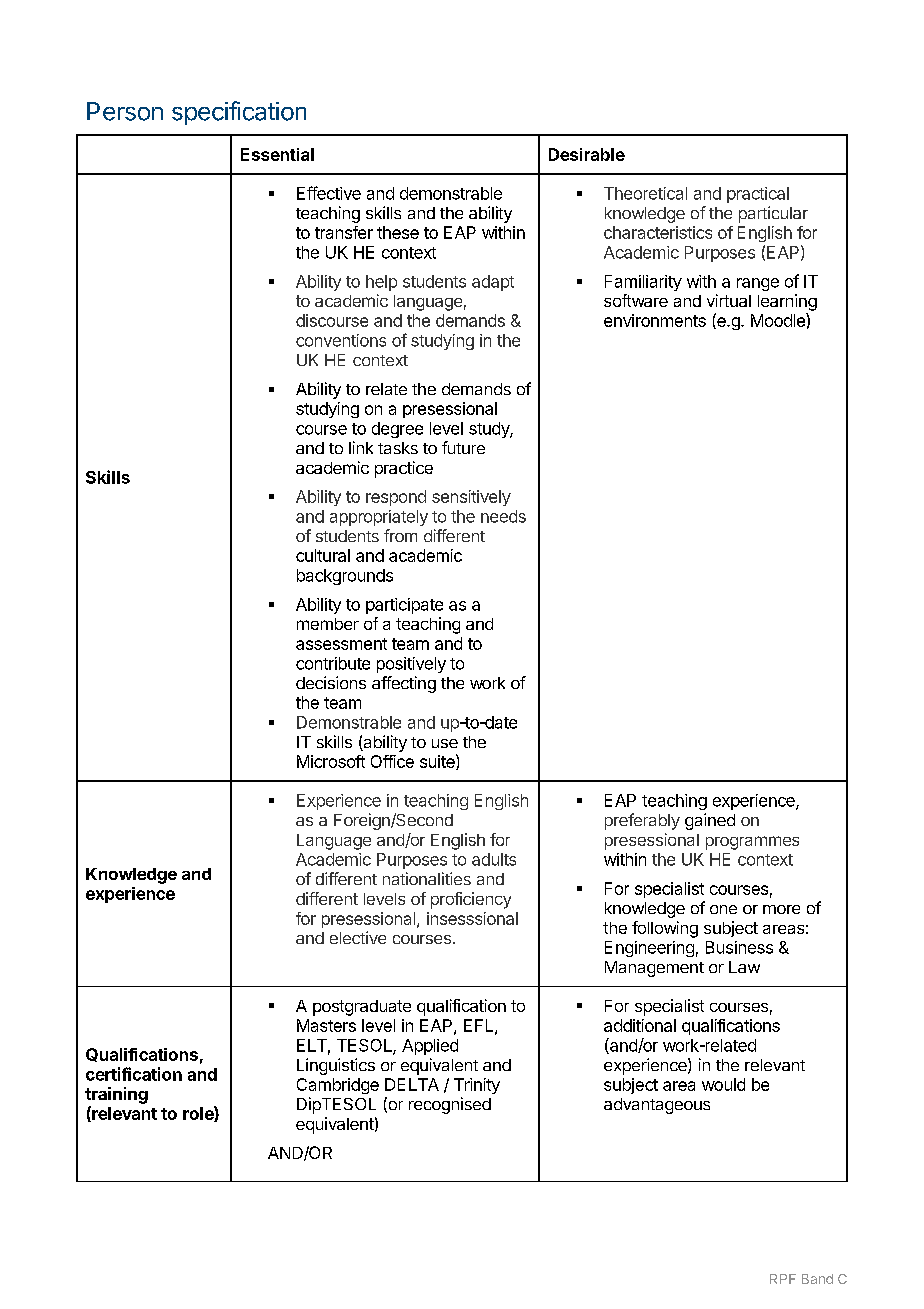  Describe the element at coordinates (450, 1105) in the document. I see `recognised` at that location.
